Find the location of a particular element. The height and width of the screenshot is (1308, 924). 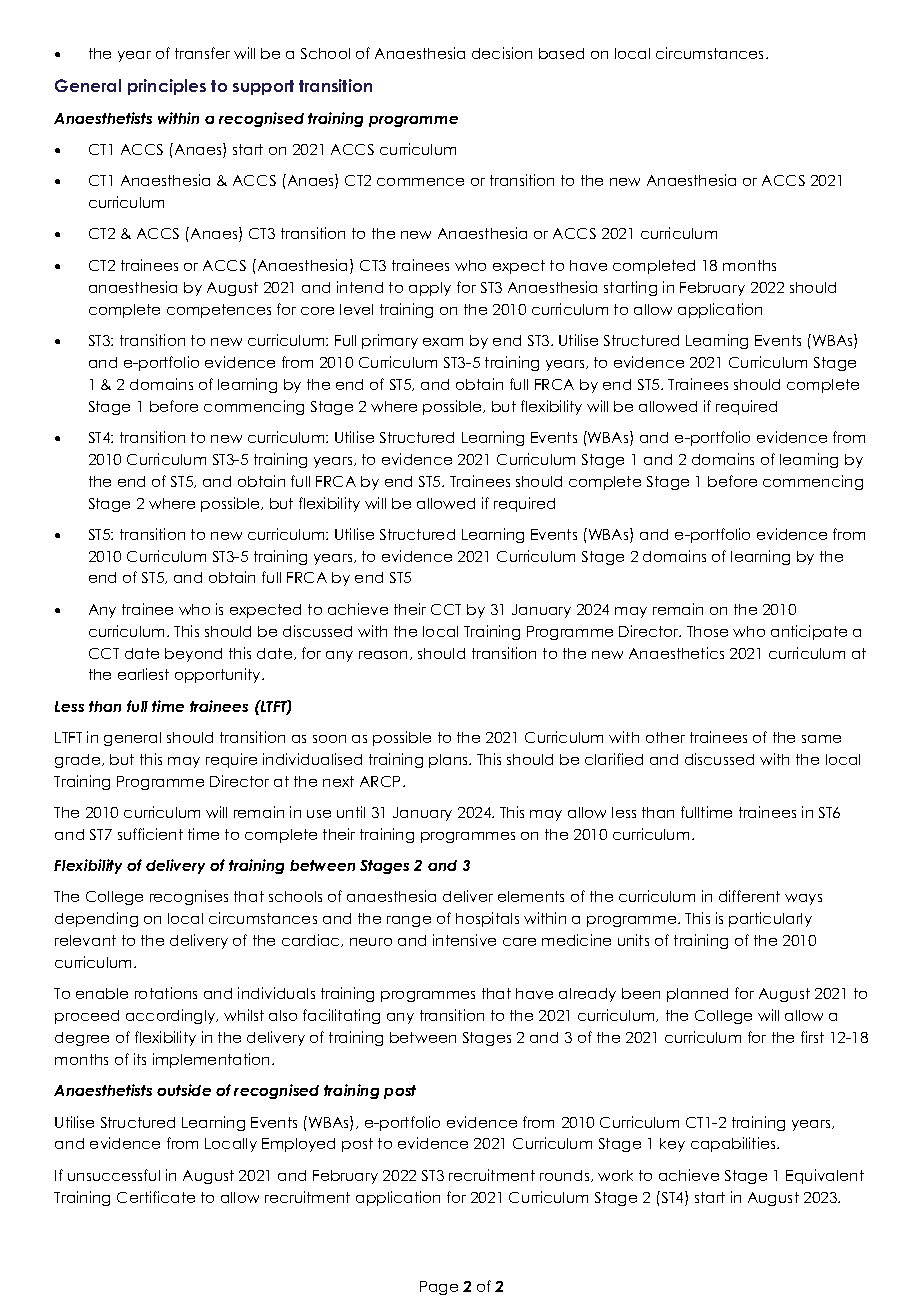

different is located at coordinates (749, 896).
